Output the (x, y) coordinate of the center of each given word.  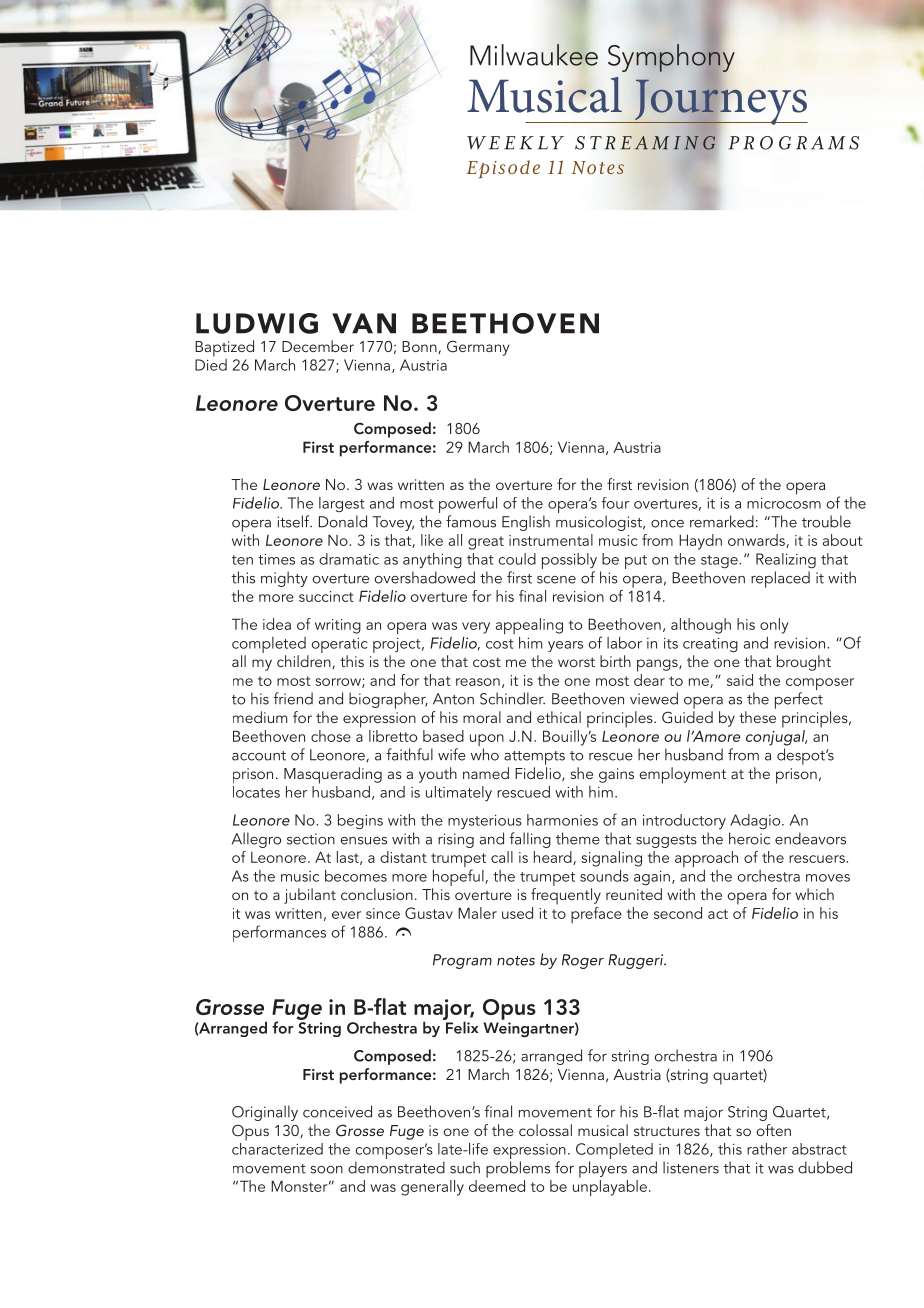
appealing (529, 626)
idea (277, 624)
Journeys (720, 102)
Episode (503, 169)
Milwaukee (534, 55)
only (774, 626)
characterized (277, 1147)
